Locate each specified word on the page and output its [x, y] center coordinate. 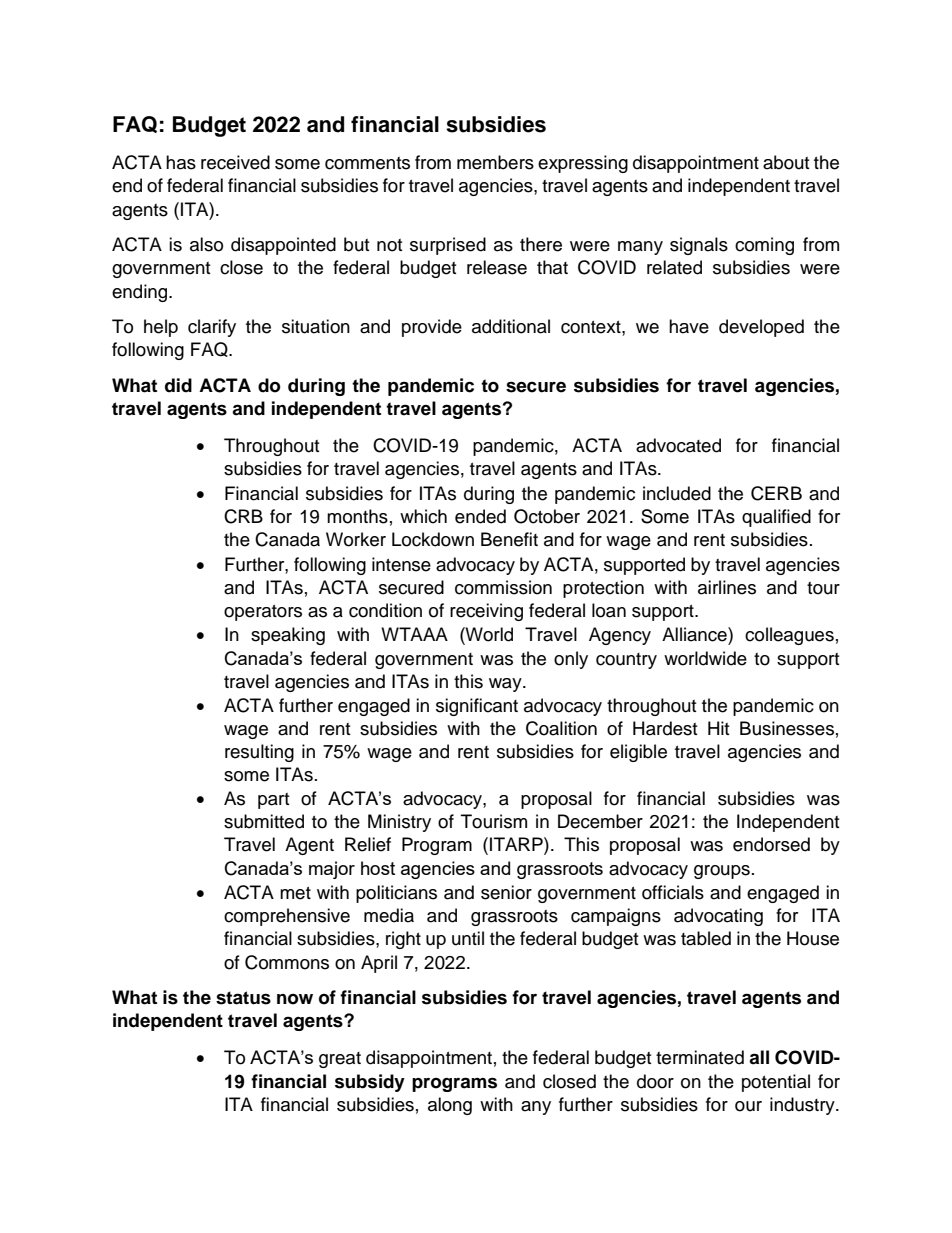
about [786, 162]
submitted [264, 821]
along [450, 1106]
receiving [486, 612]
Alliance [695, 634]
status [243, 998]
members [495, 162]
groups [722, 872]
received [235, 162]
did [178, 385]
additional [511, 326]
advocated [678, 445]
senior [506, 892]
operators [263, 613]
